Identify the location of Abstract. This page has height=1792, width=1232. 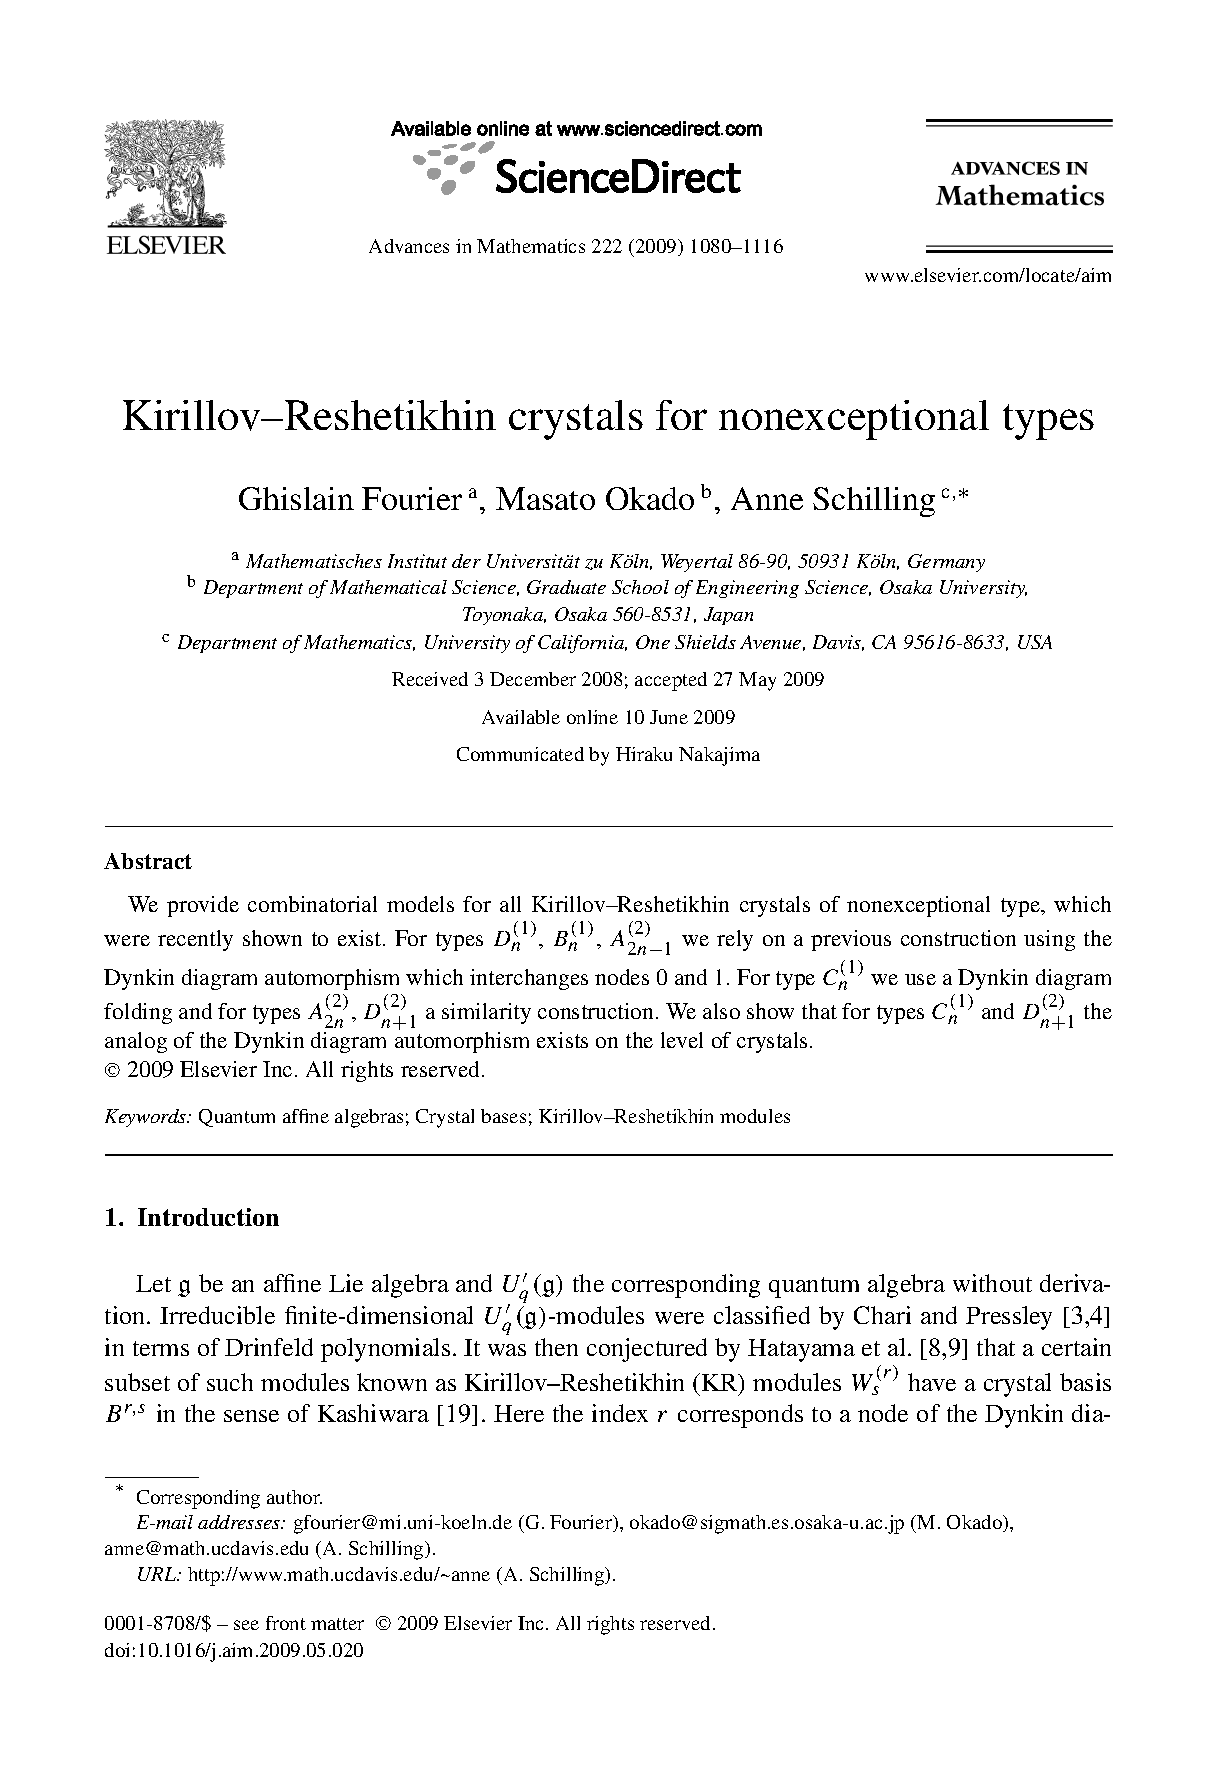
(148, 861).
